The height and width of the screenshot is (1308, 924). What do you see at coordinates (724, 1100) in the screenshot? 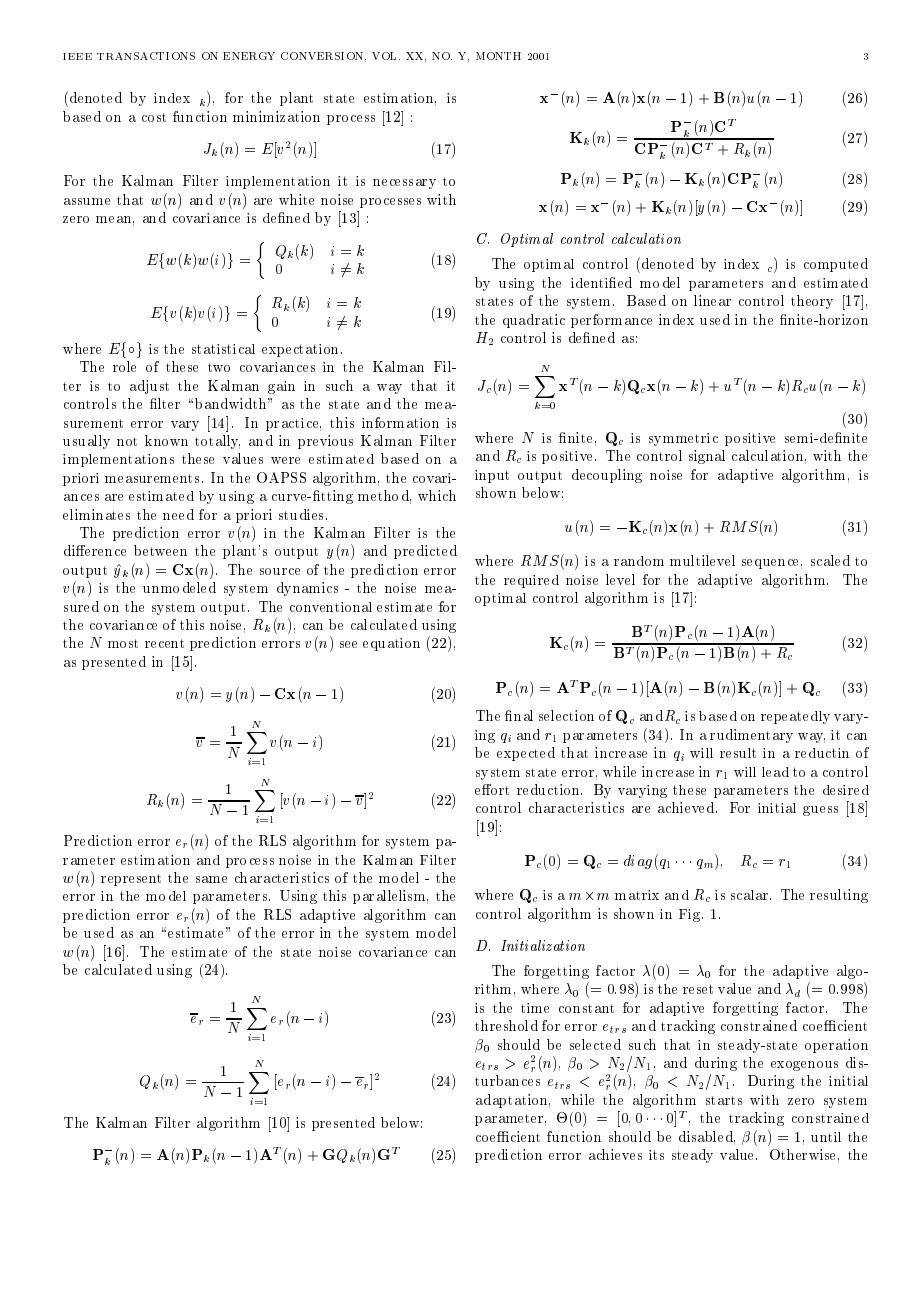
I see `starts` at bounding box center [724, 1100].
